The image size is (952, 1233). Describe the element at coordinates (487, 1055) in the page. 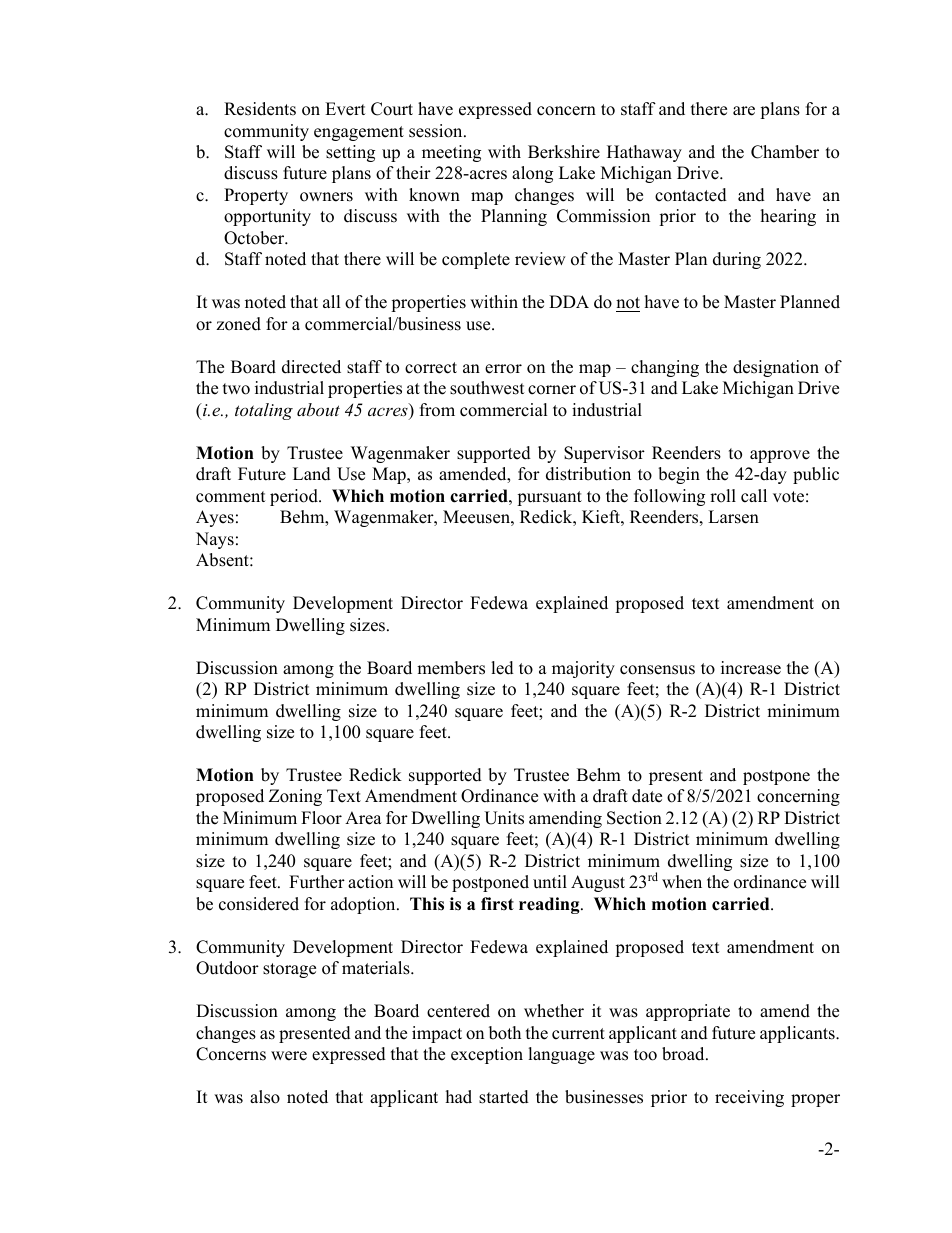

I see `exception` at that location.
